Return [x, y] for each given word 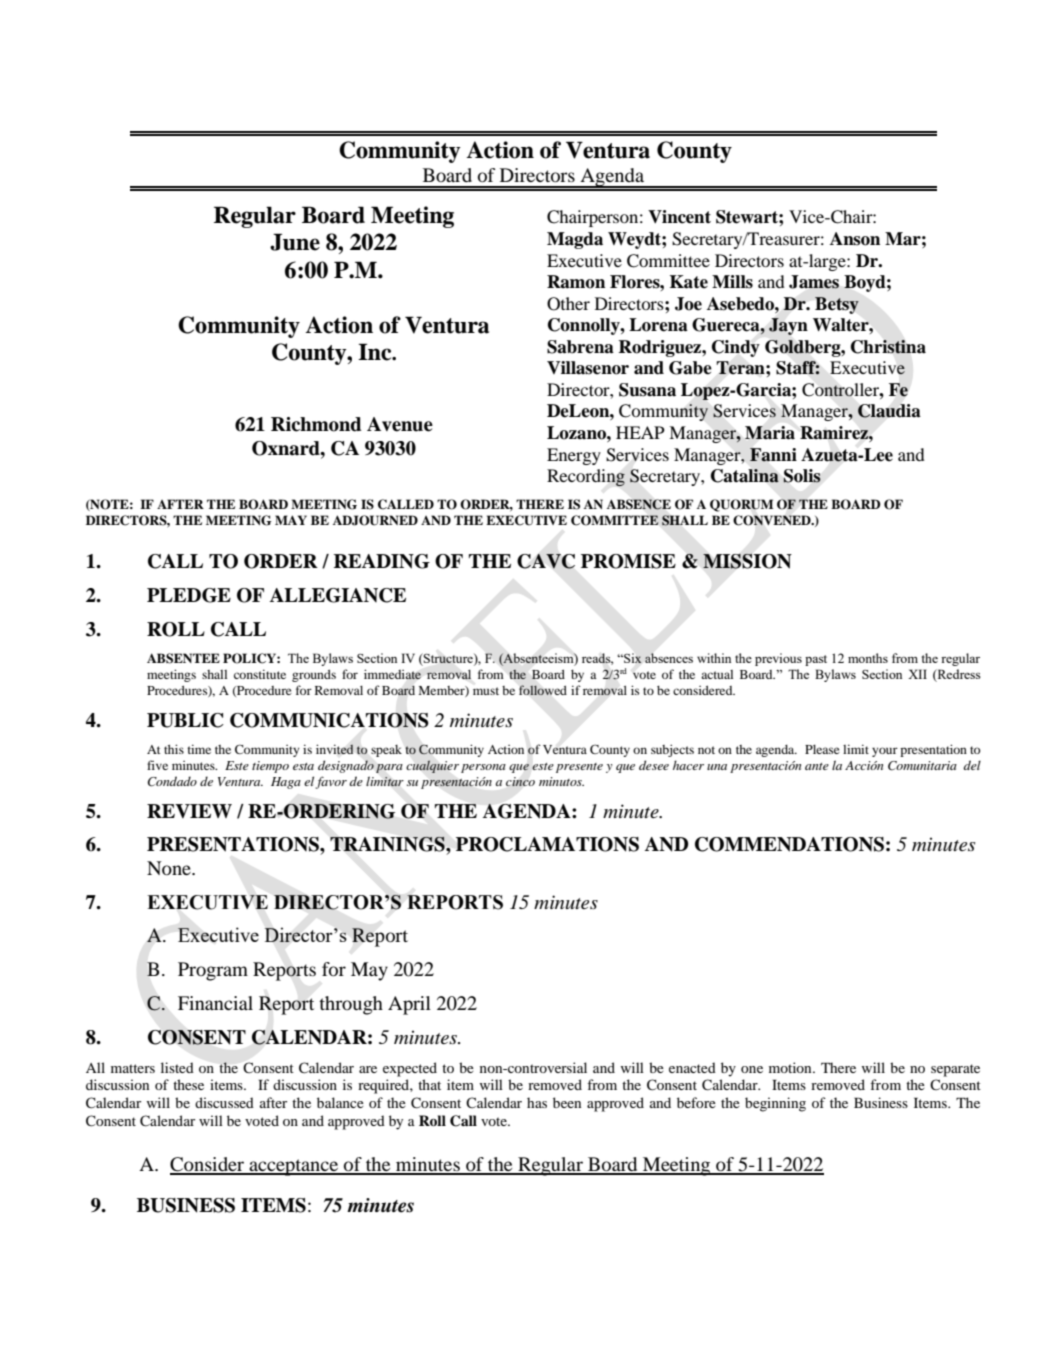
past [816, 660]
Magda [575, 240]
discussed [224, 1102]
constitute [260, 674]
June [295, 242]
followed [543, 690]
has [537, 1102]
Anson [855, 239]
